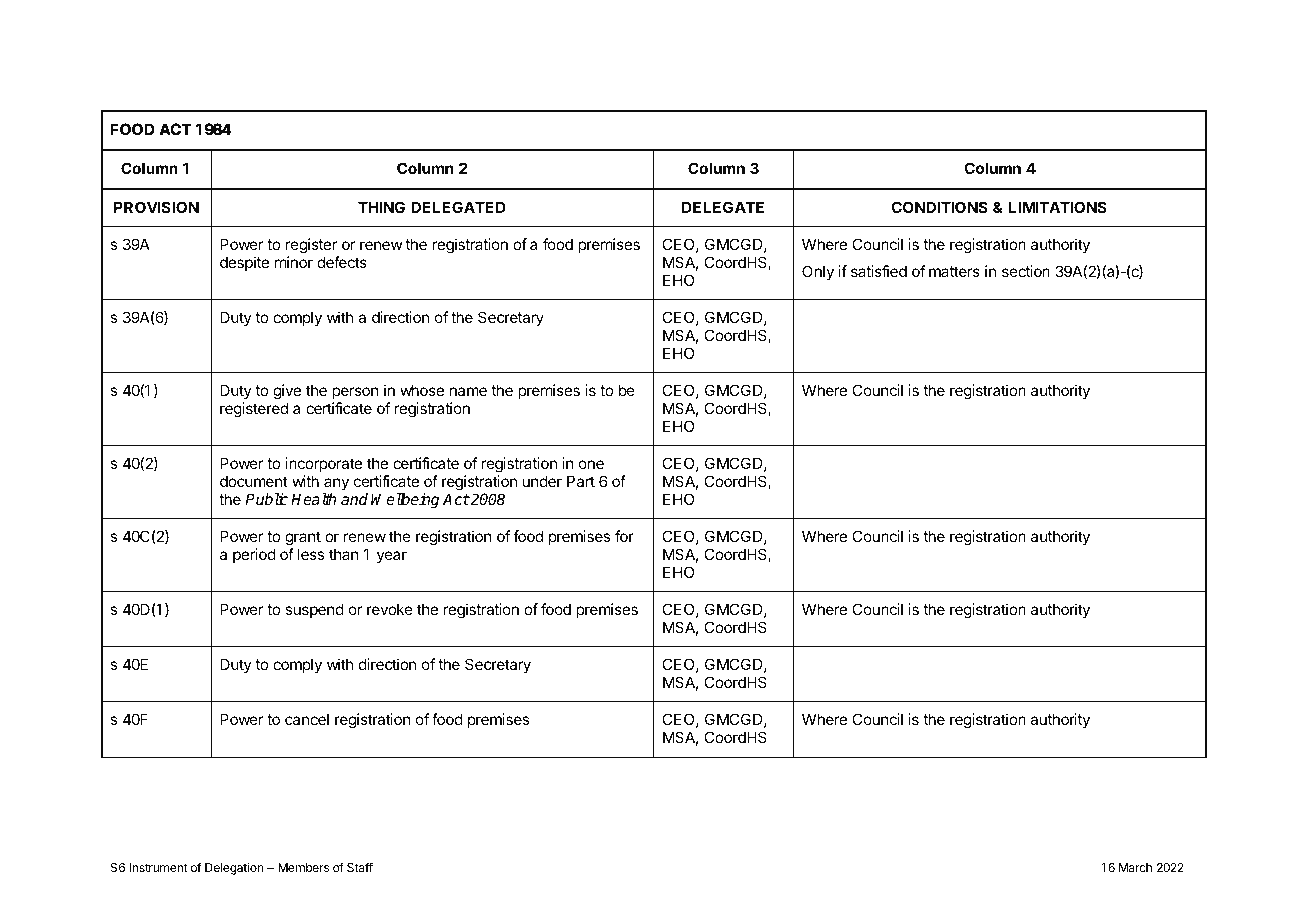  Describe the element at coordinates (360, 867) in the document. I see `Staff` at that location.
